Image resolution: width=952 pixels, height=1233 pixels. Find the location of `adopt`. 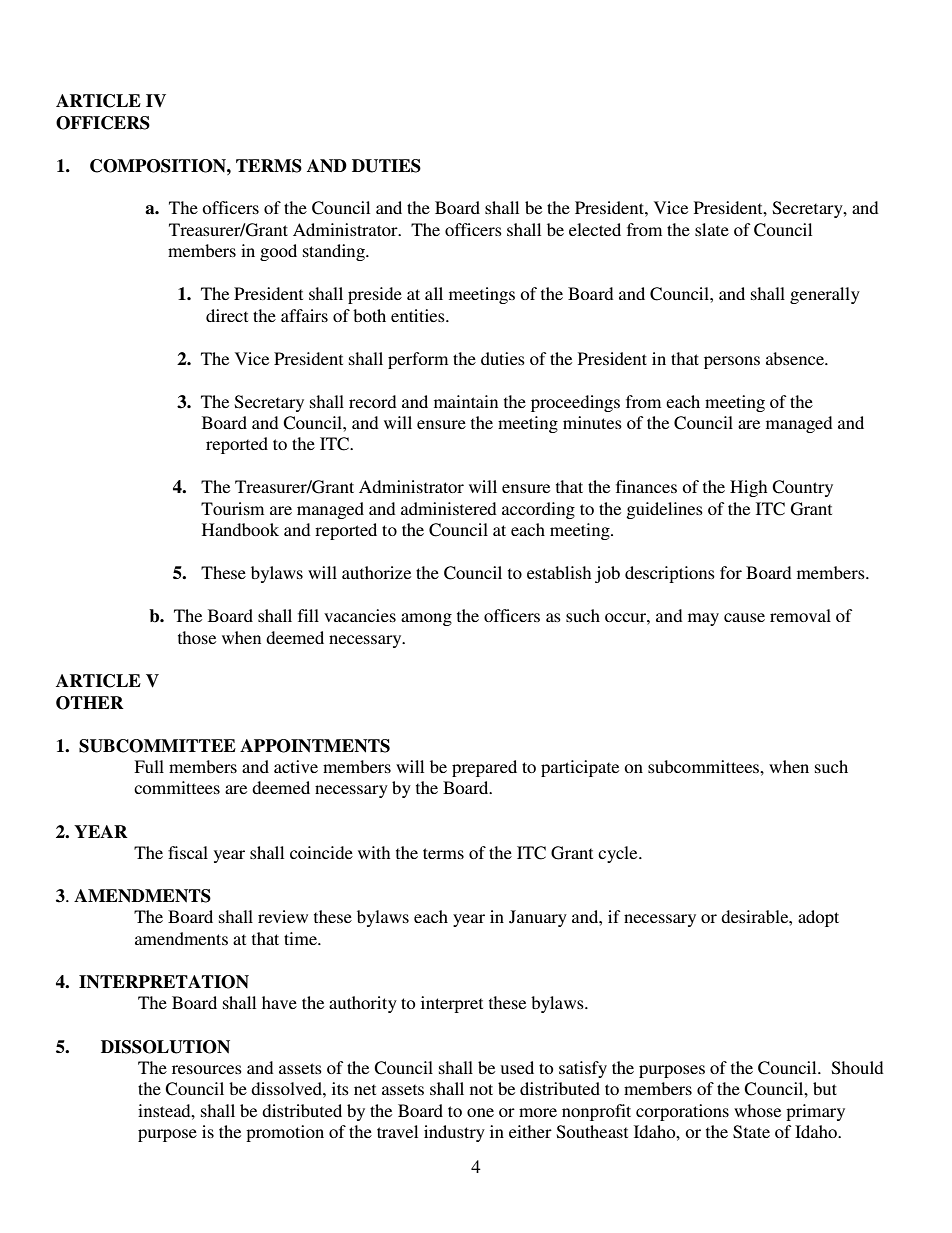

adopt is located at coordinates (818, 918).
